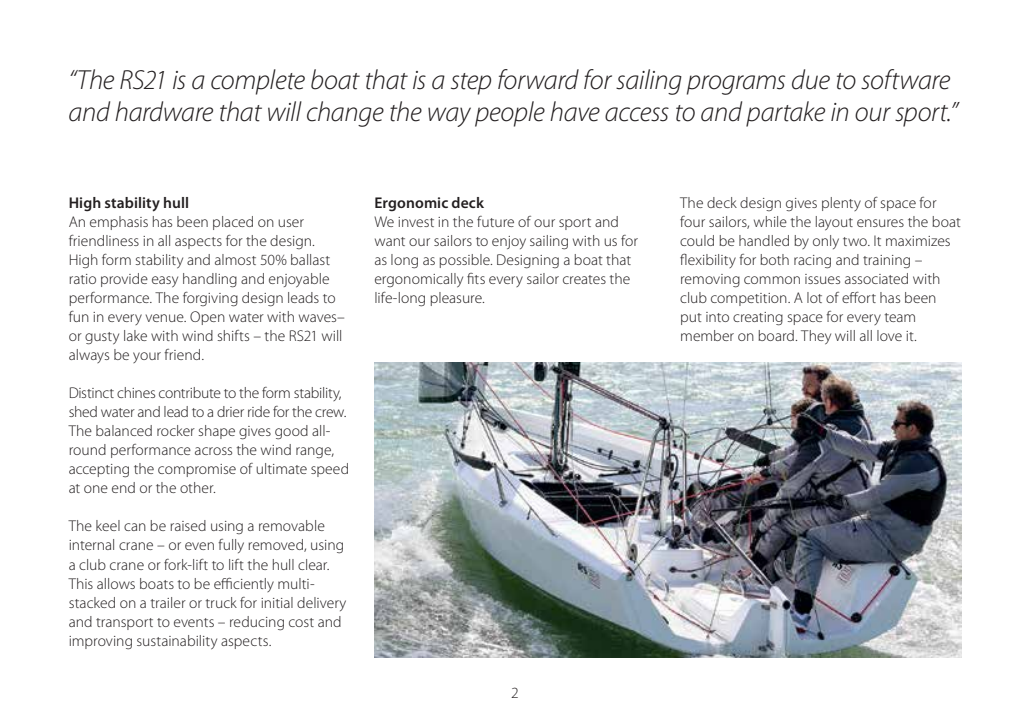 Image resolution: width=1030 pixels, height=726 pixels. I want to click on hardware, so click(164, 111).
